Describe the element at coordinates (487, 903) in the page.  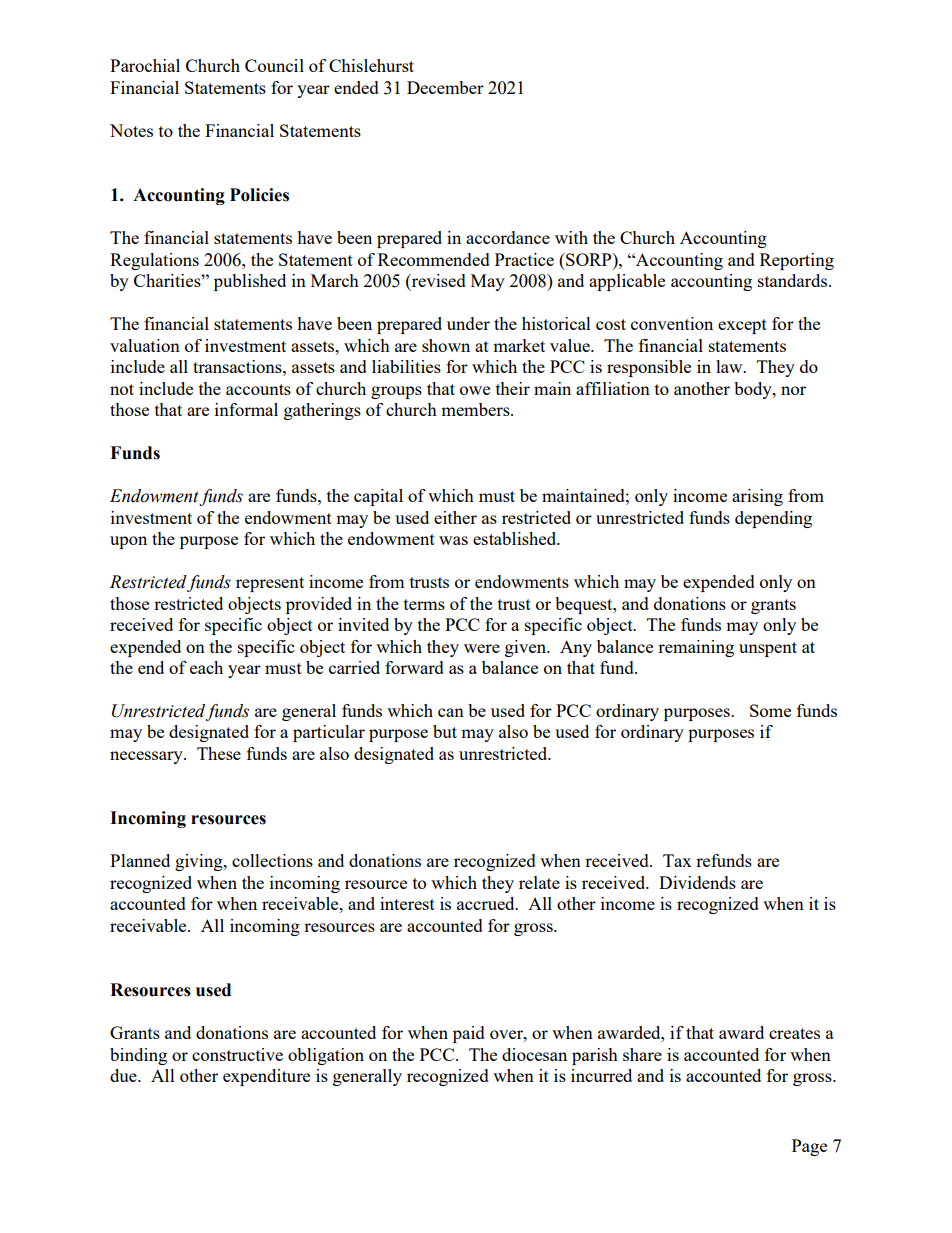
I see `accrued` at that location.
